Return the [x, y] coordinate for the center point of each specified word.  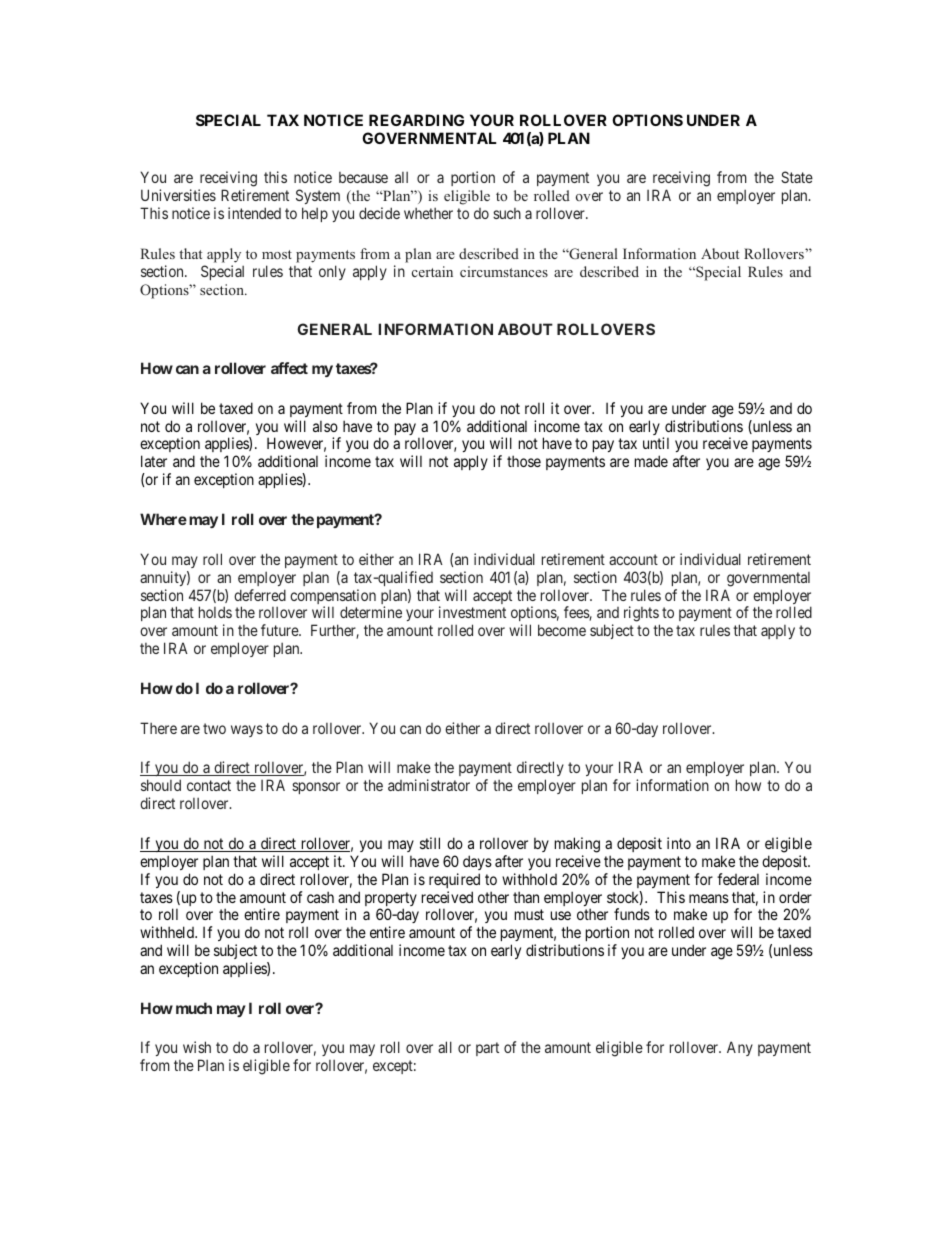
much [194, 1008]
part [487, 1049]
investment [472, 612]
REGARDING [416, 120]
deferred [260, 595]
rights [642, 615]
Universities [178, 195]
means [709, 898]
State [797, 177]
